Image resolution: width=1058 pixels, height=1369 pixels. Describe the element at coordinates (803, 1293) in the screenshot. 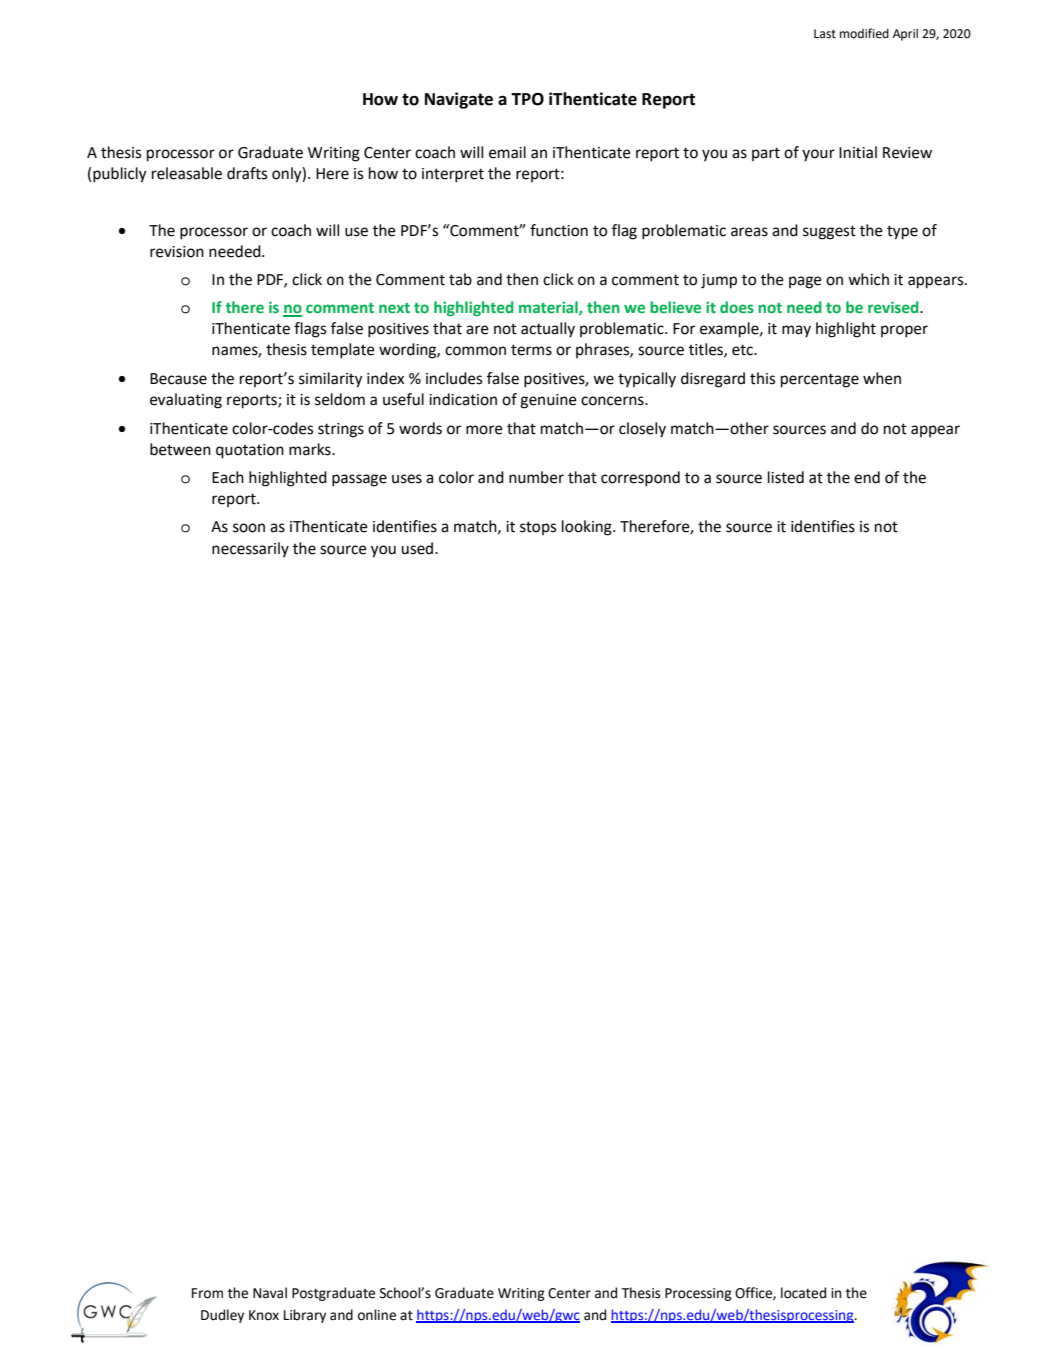

I see `located` at that location.
